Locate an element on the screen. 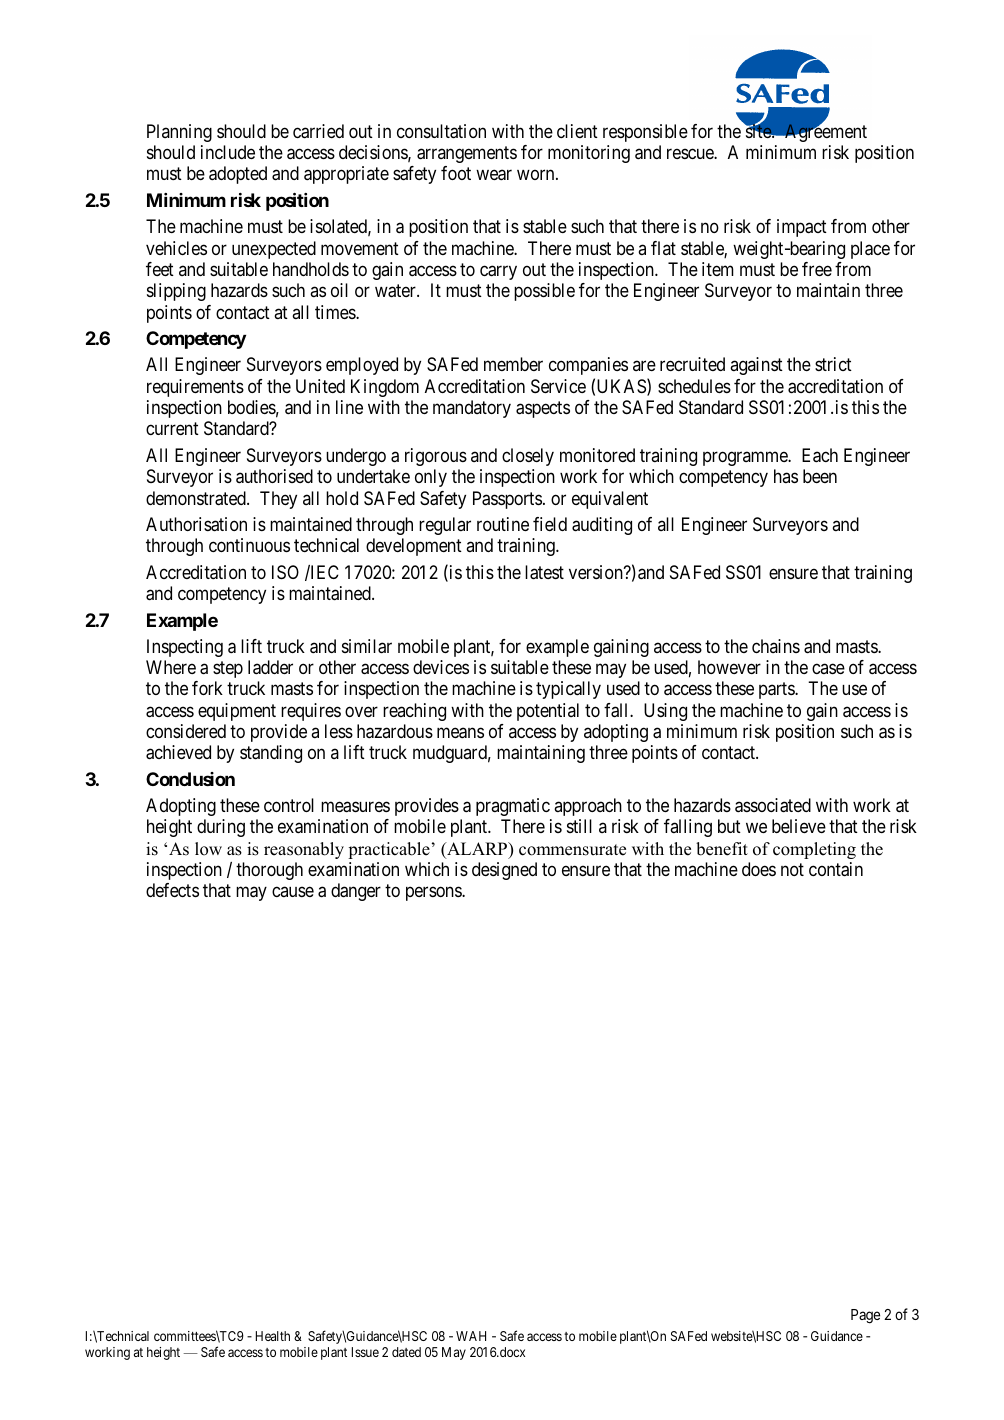  Page is located at coordinates (865, 1316).
